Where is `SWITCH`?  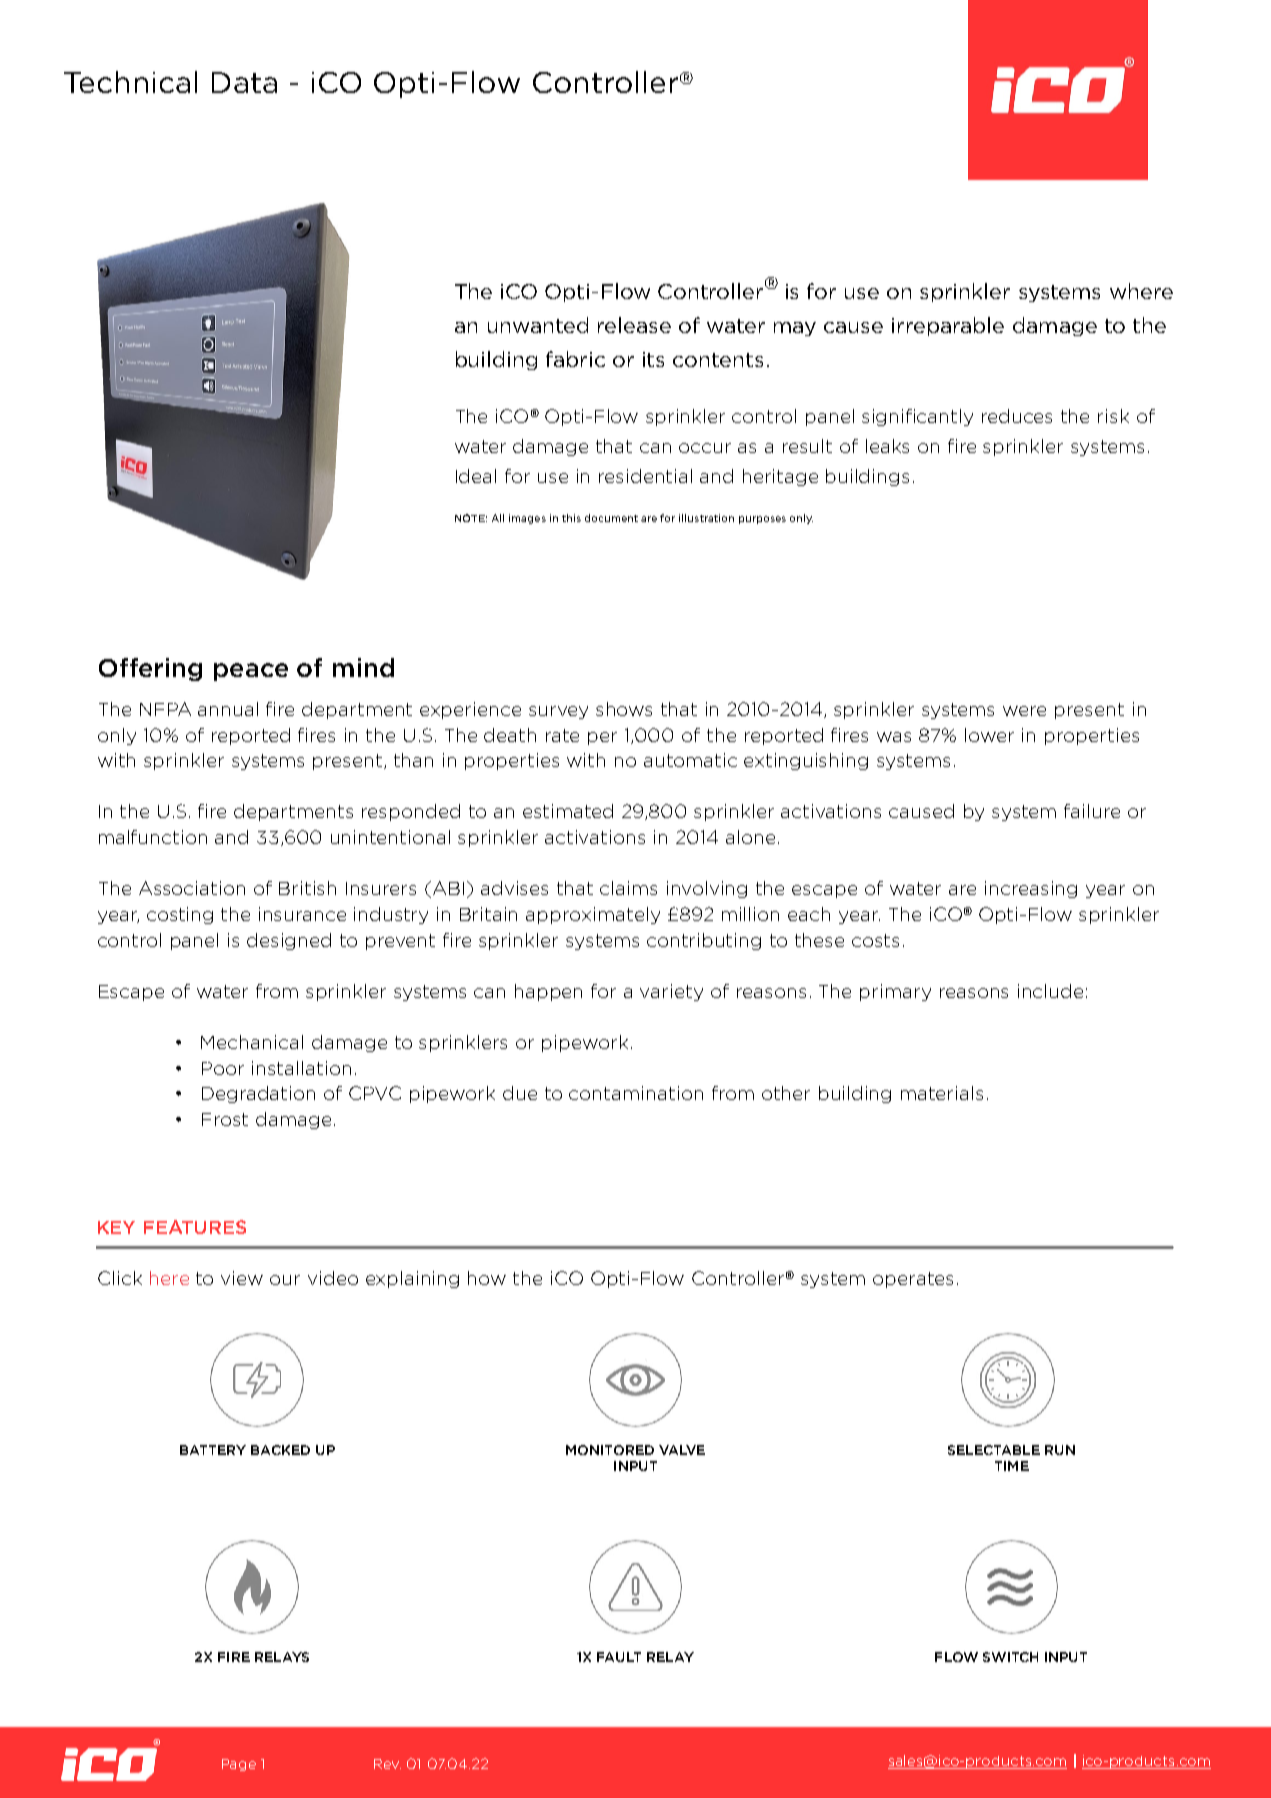
SWITCH is located at coordinates (1010, 1657).
